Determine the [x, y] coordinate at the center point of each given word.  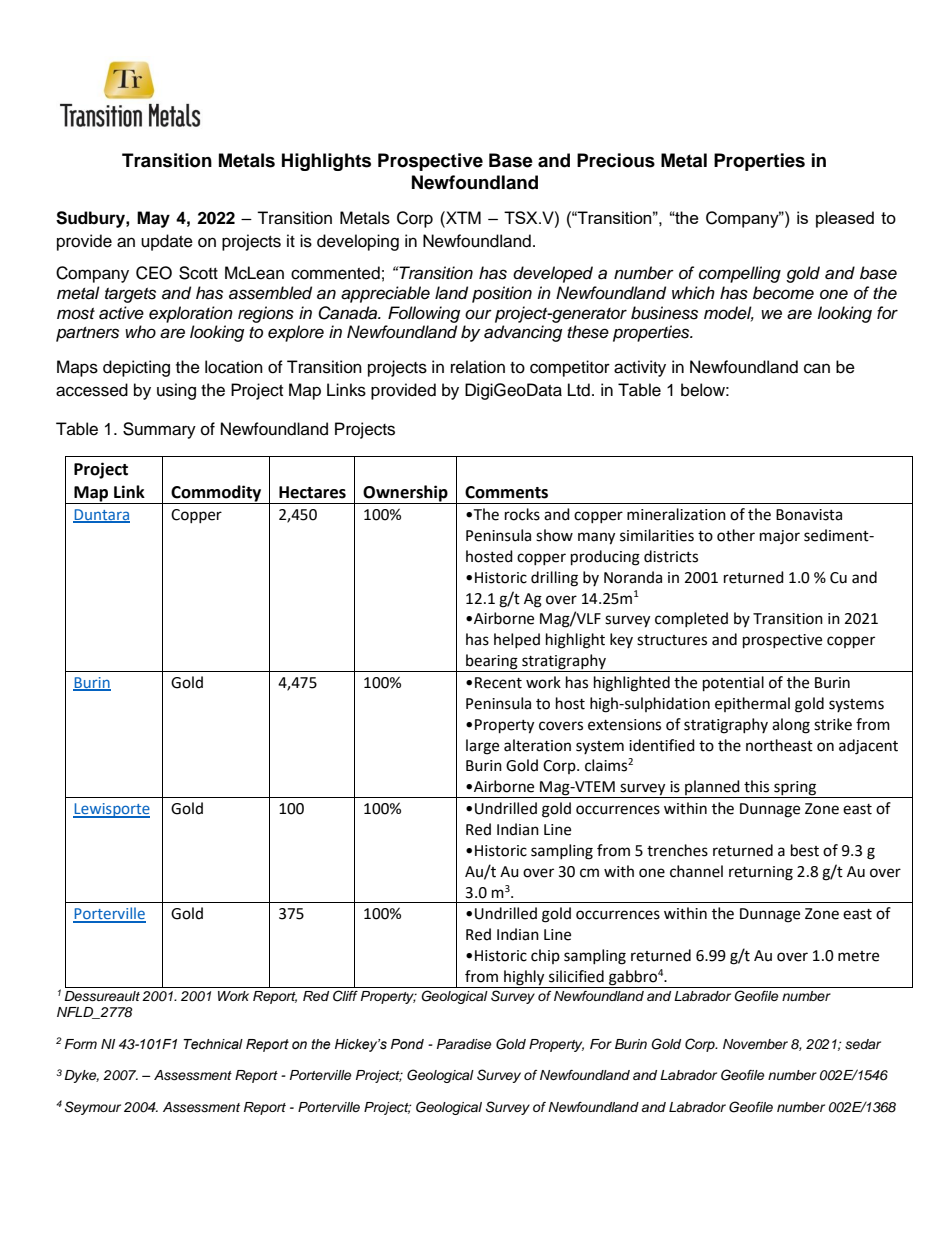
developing [358, 242]
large [482, 747]
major [780, 537]
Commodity [216, 494]
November [755, 1044]
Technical [213, 1044]
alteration [537, 745]
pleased [845, 219]
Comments [506, 492]
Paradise [464, 1044]
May [153, 219]
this [756, 786]
